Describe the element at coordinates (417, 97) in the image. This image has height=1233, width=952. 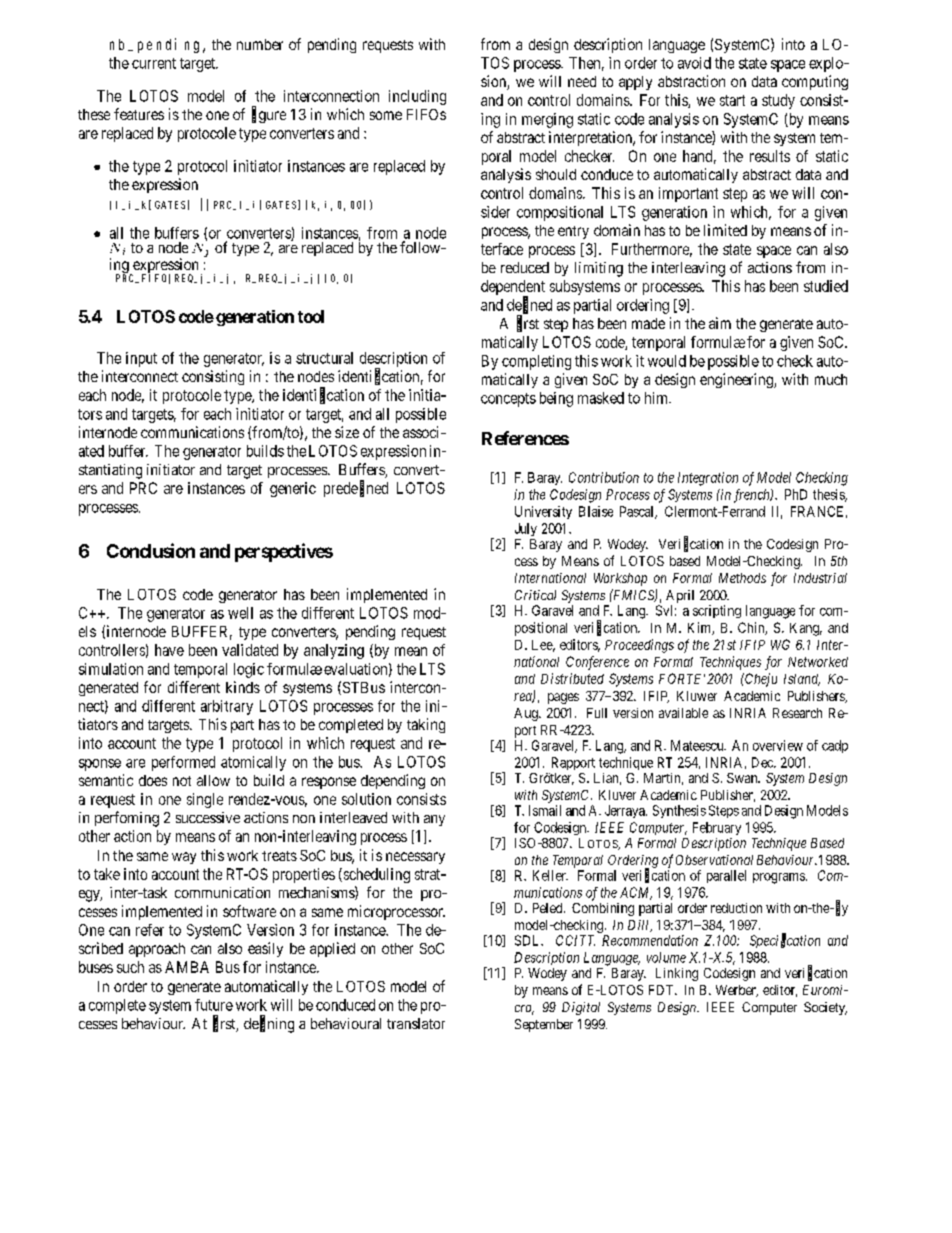
I see `including` at that location.
